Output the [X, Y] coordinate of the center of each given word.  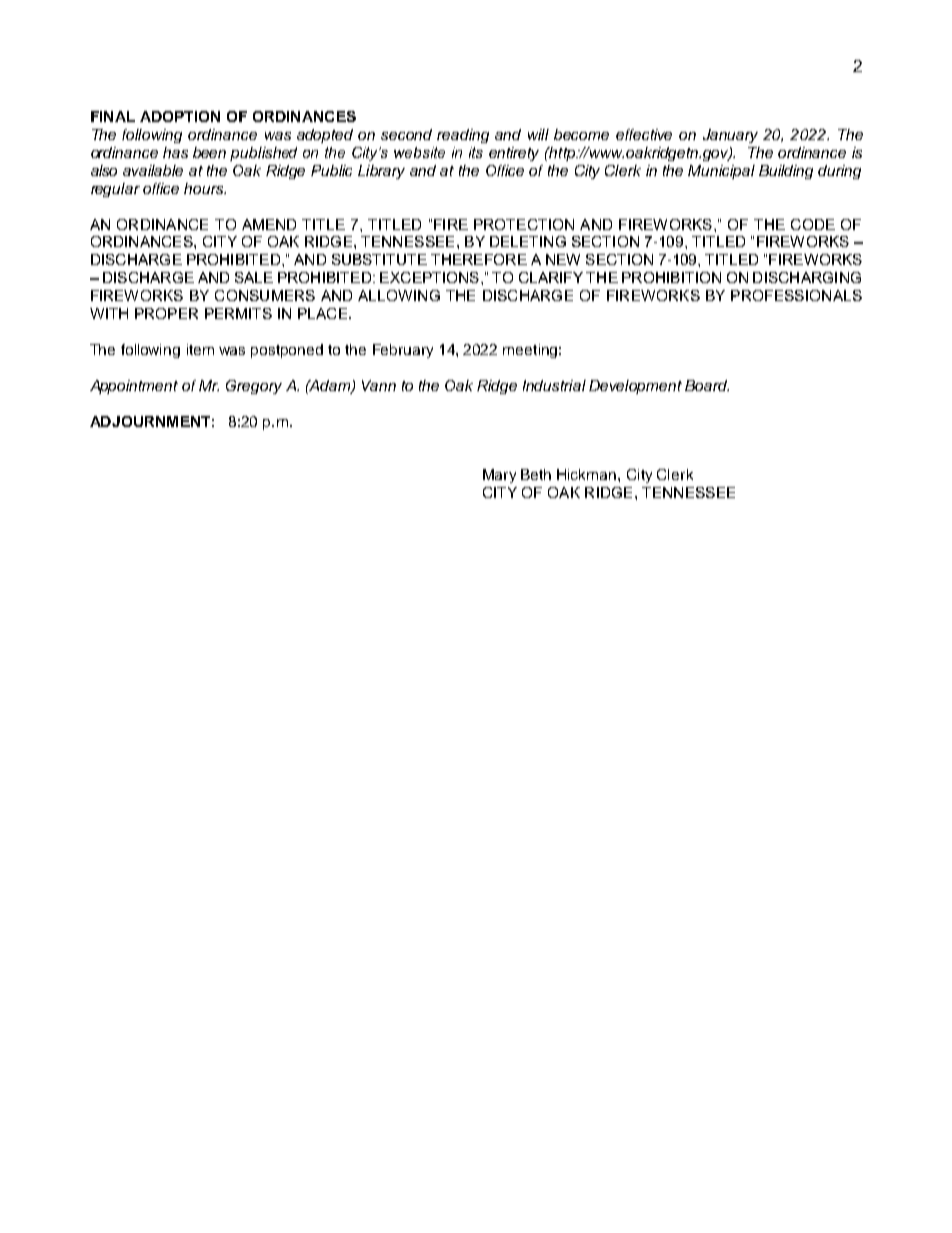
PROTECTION [524, 224]
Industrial [554, 385]
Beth [536, 474]
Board [707, 385]
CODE [813, 224]
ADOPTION [180, 116]
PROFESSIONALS [796, 295]
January [730, 136]
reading [463, 136]
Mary [499, 476]
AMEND [269, 224]
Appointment [134, 387]
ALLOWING [399, 295]
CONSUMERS [265, 295]
